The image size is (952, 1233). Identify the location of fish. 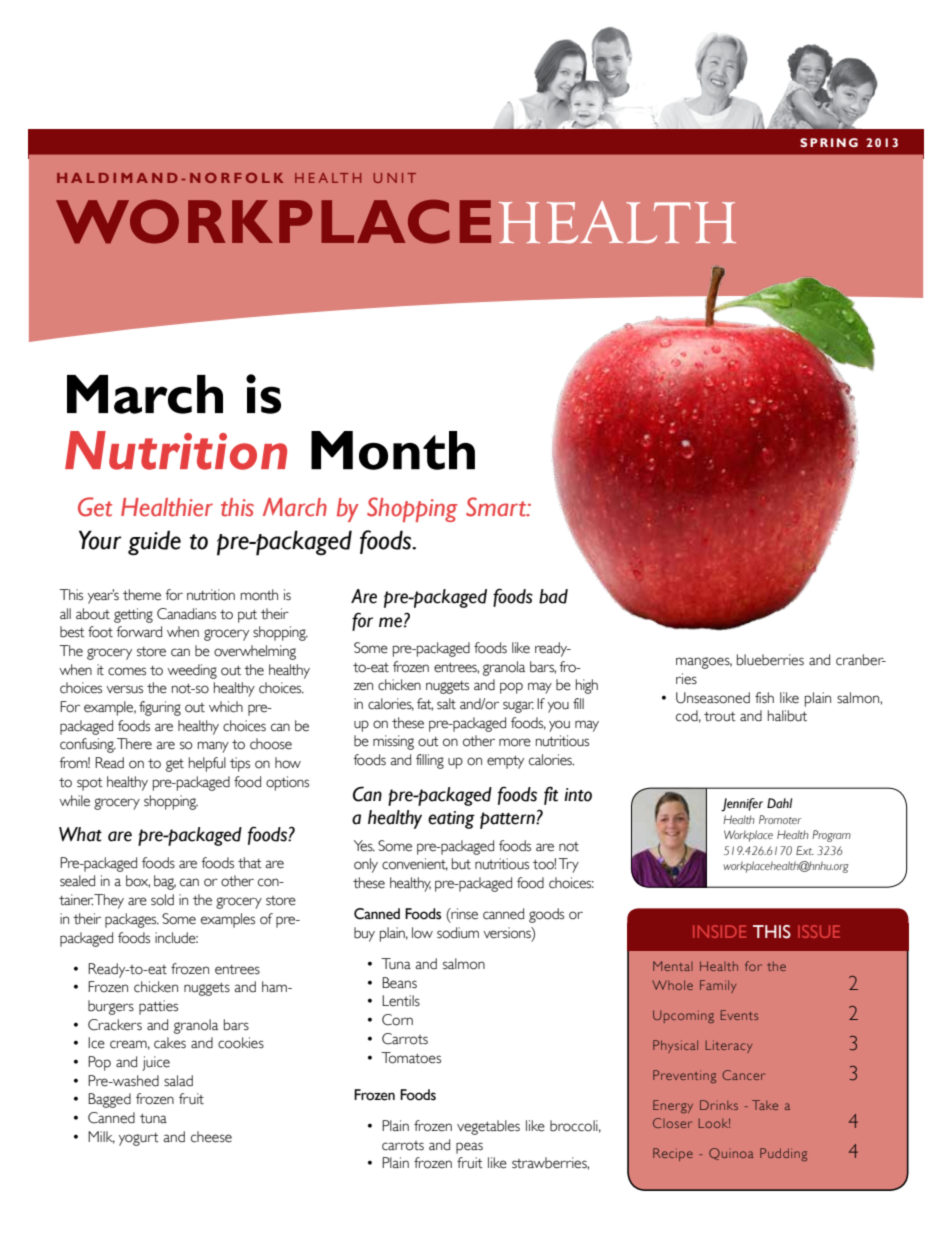
(764, 698).
